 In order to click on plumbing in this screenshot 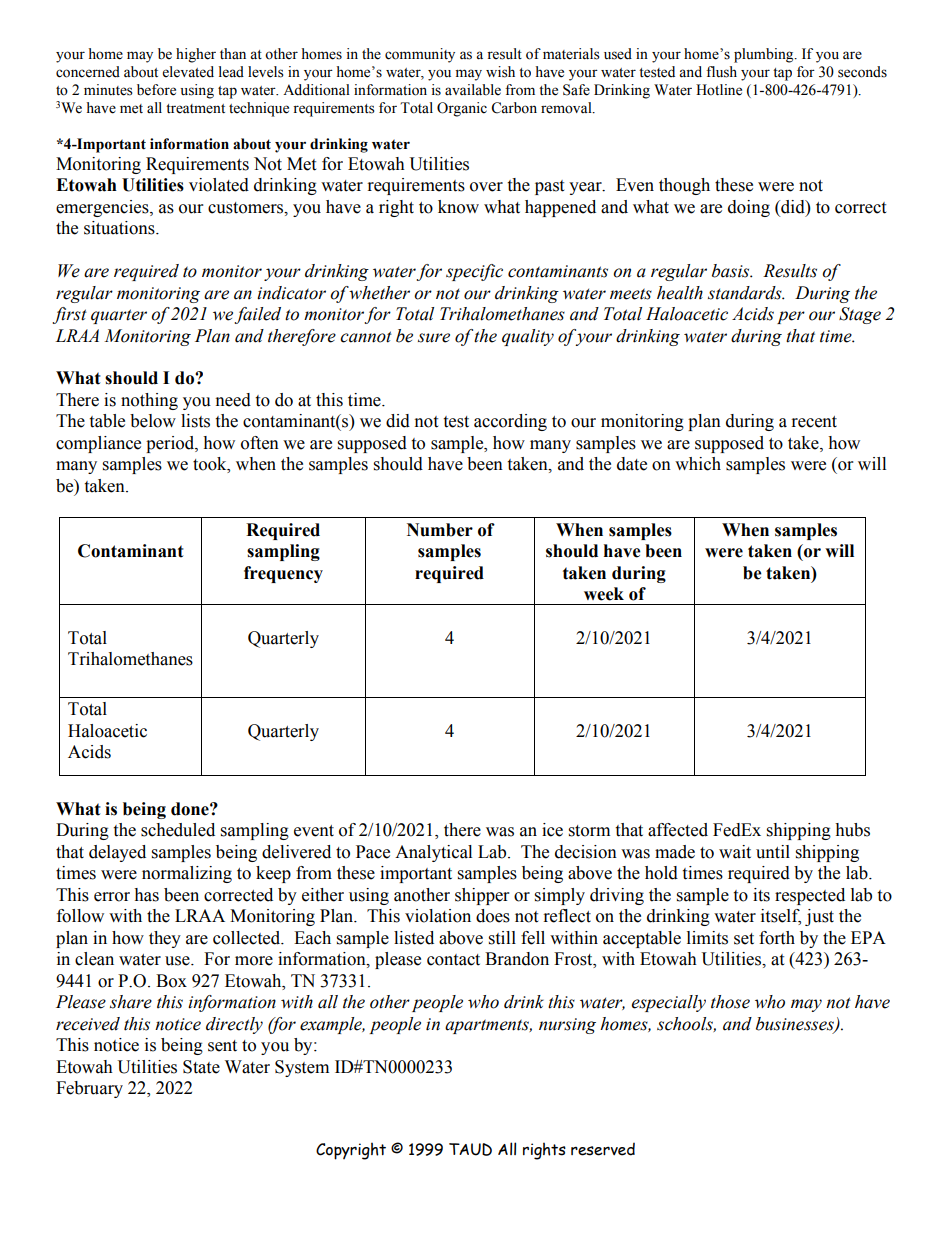, I will do `click(765, 55)`.
